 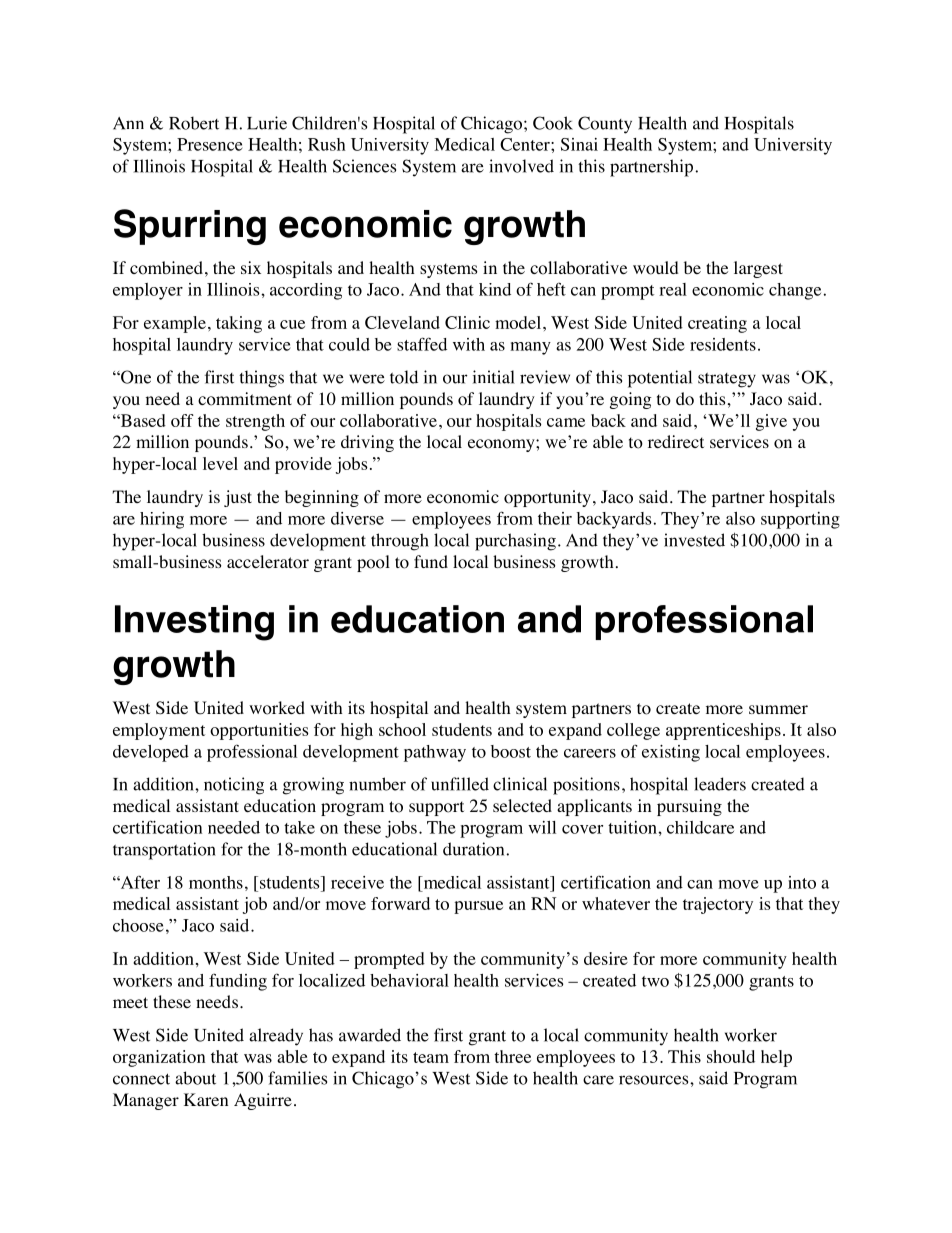 What do you see at coordinates (605, 125) in the screenshot?
I see `County` at bounding box center [605, 125].
